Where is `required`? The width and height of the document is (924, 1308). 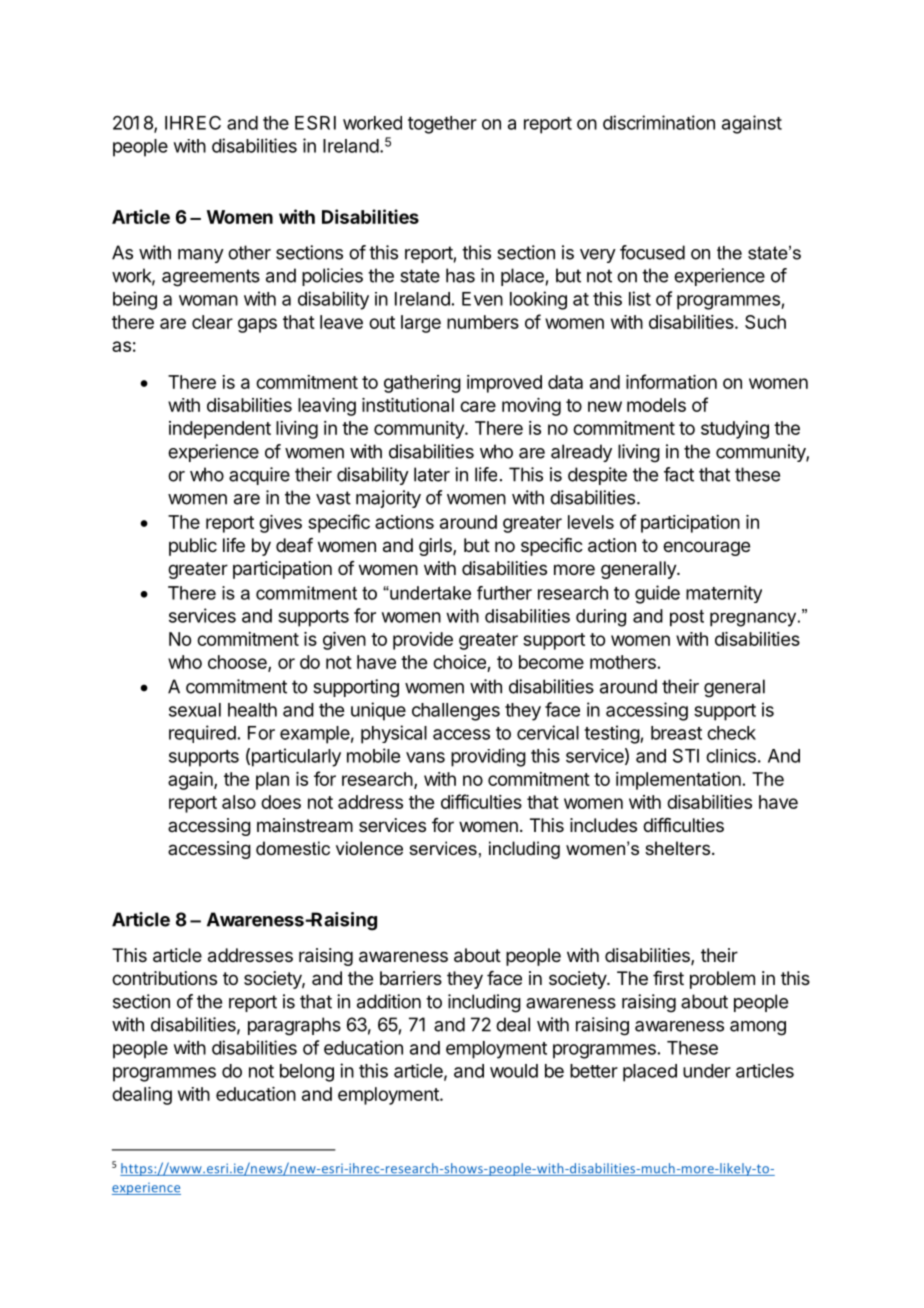 required is located at coordinates (202, 734).
